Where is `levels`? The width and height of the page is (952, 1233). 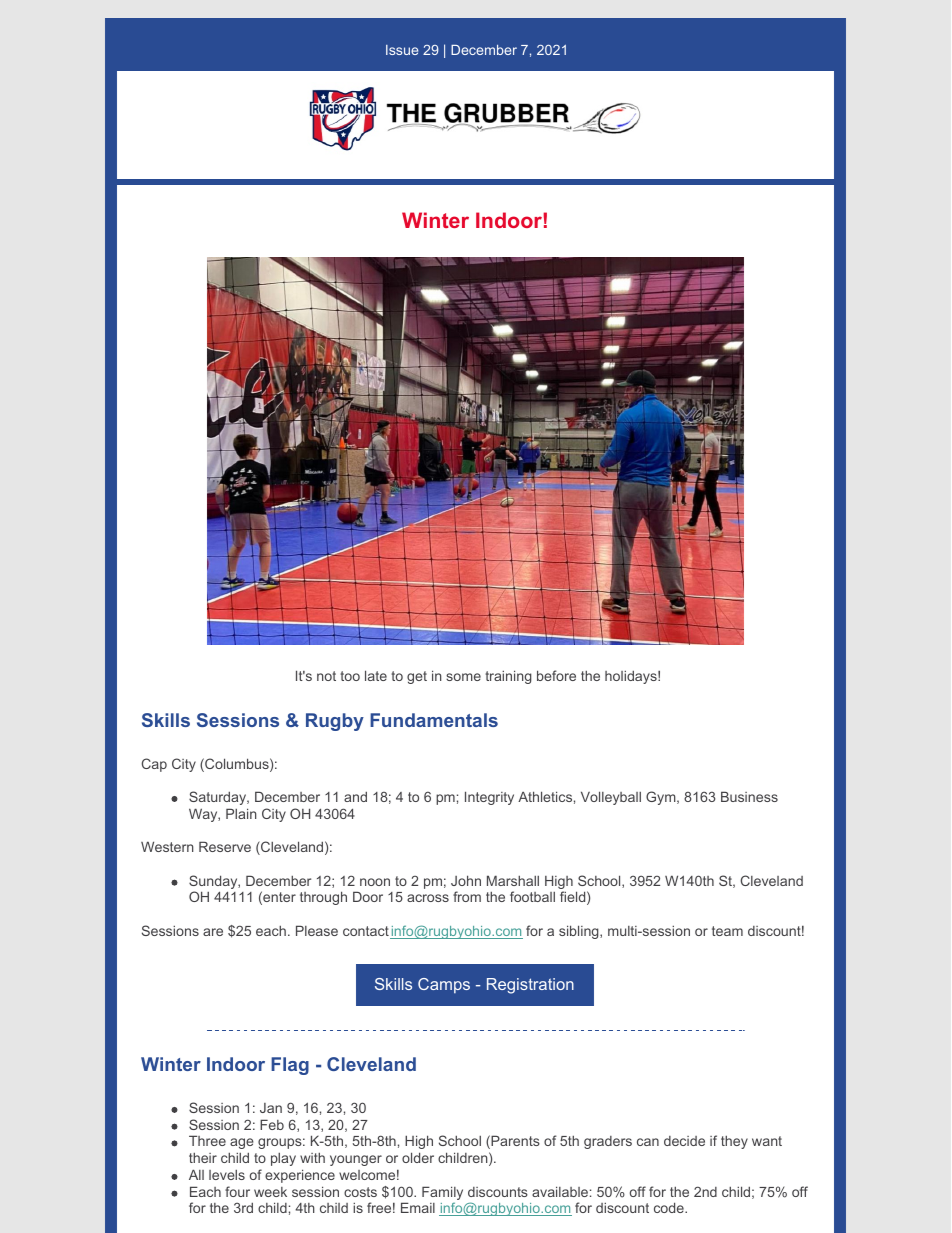 levels is located at coordinates (227, 1175).
